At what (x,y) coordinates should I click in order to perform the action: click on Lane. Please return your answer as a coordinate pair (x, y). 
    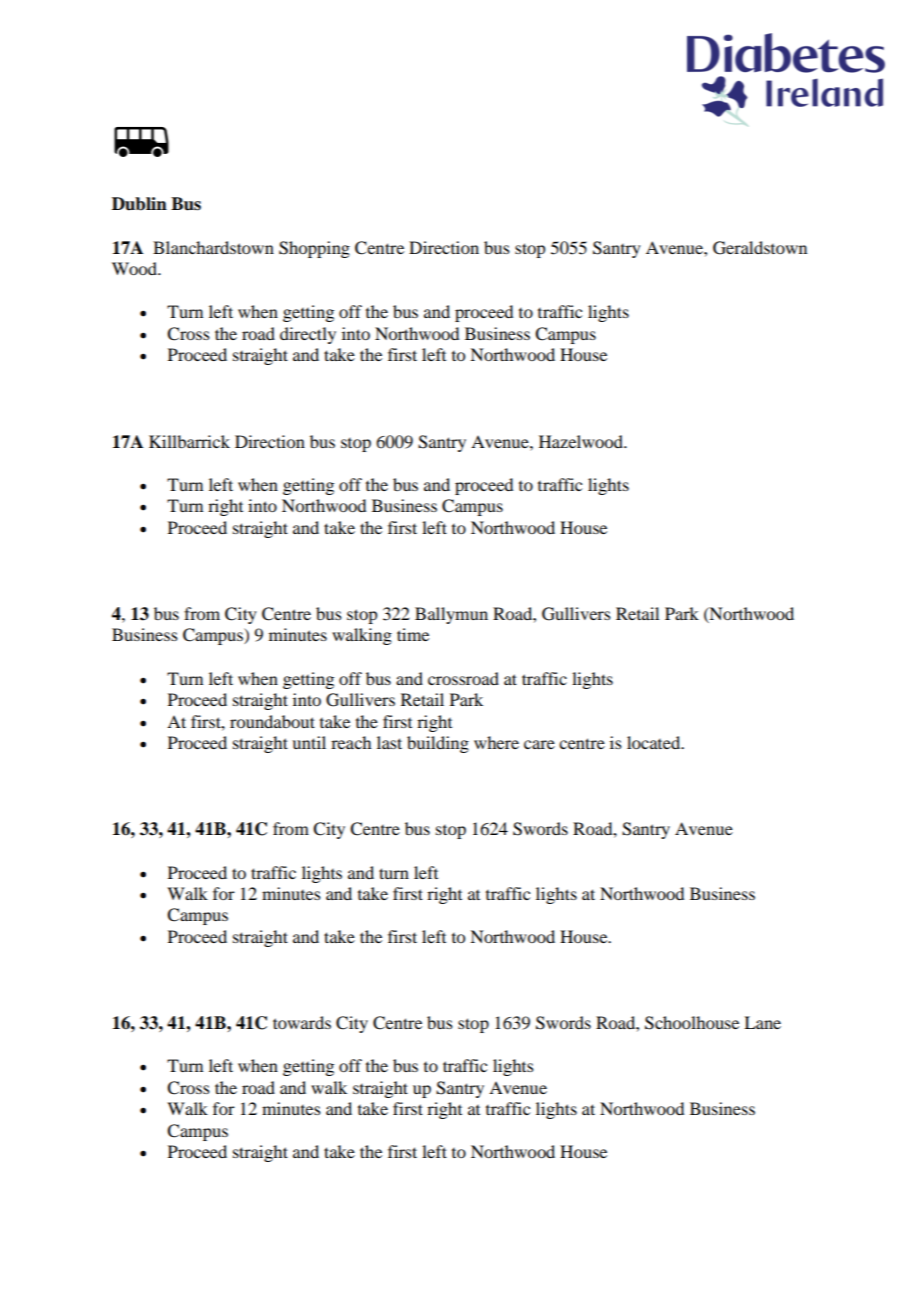
    Looking at the image, I should click on (762, 1022).
